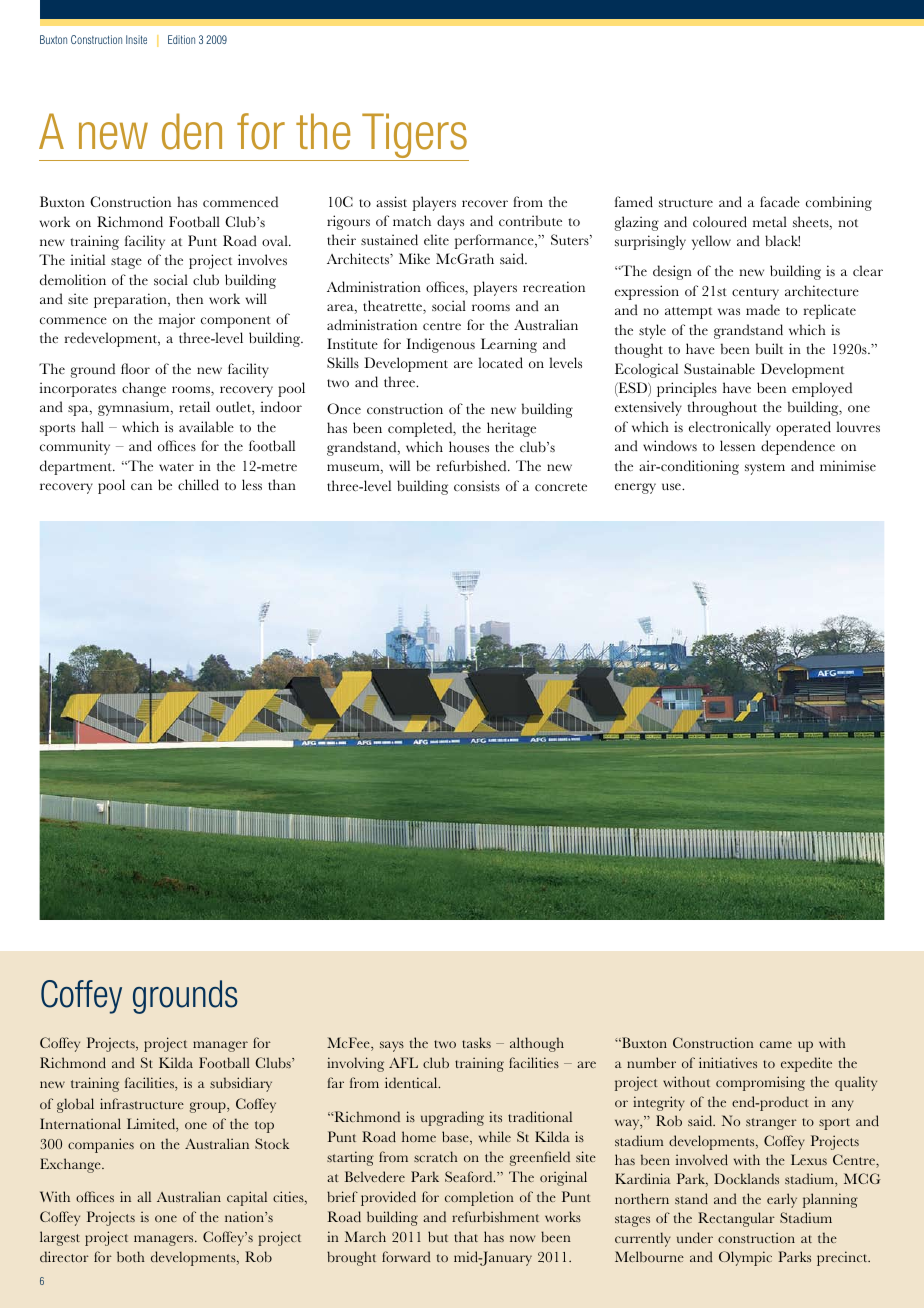 This page has width=924, height=1308. I want to click on subsidiary, so click(241, 1084).
